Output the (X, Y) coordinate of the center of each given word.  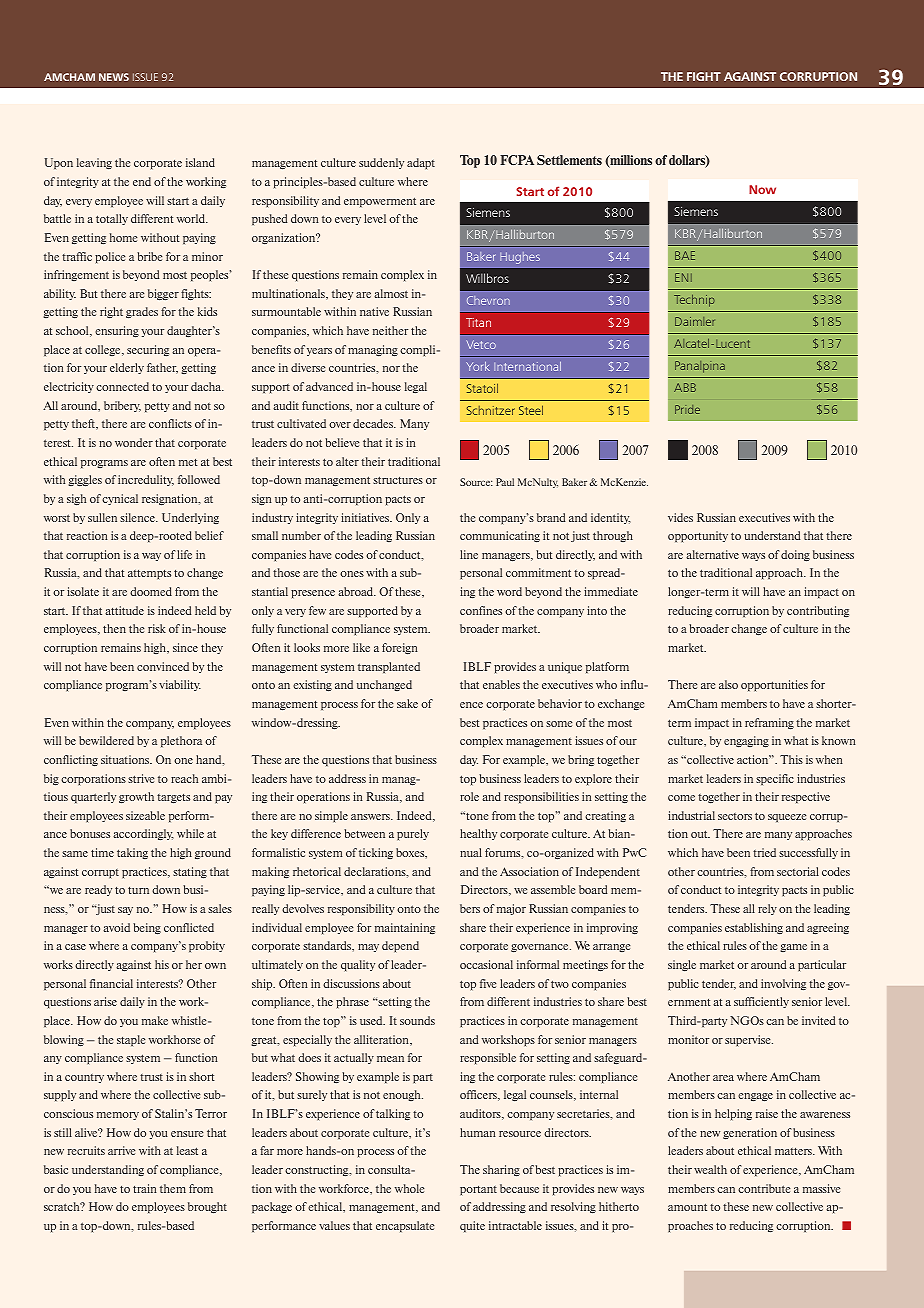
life (184, 554)
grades (142, 312)
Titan (478, 322)
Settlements (569, 160)
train (145, 1188)
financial (111, 983)
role (469, 796)
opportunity (698, 536)
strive (141, 778)
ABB (685, 387)
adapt (421, 163)
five (488, 983)
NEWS (114, 77)
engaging (746, 741)
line (469, 554)
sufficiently (761, 1002)
